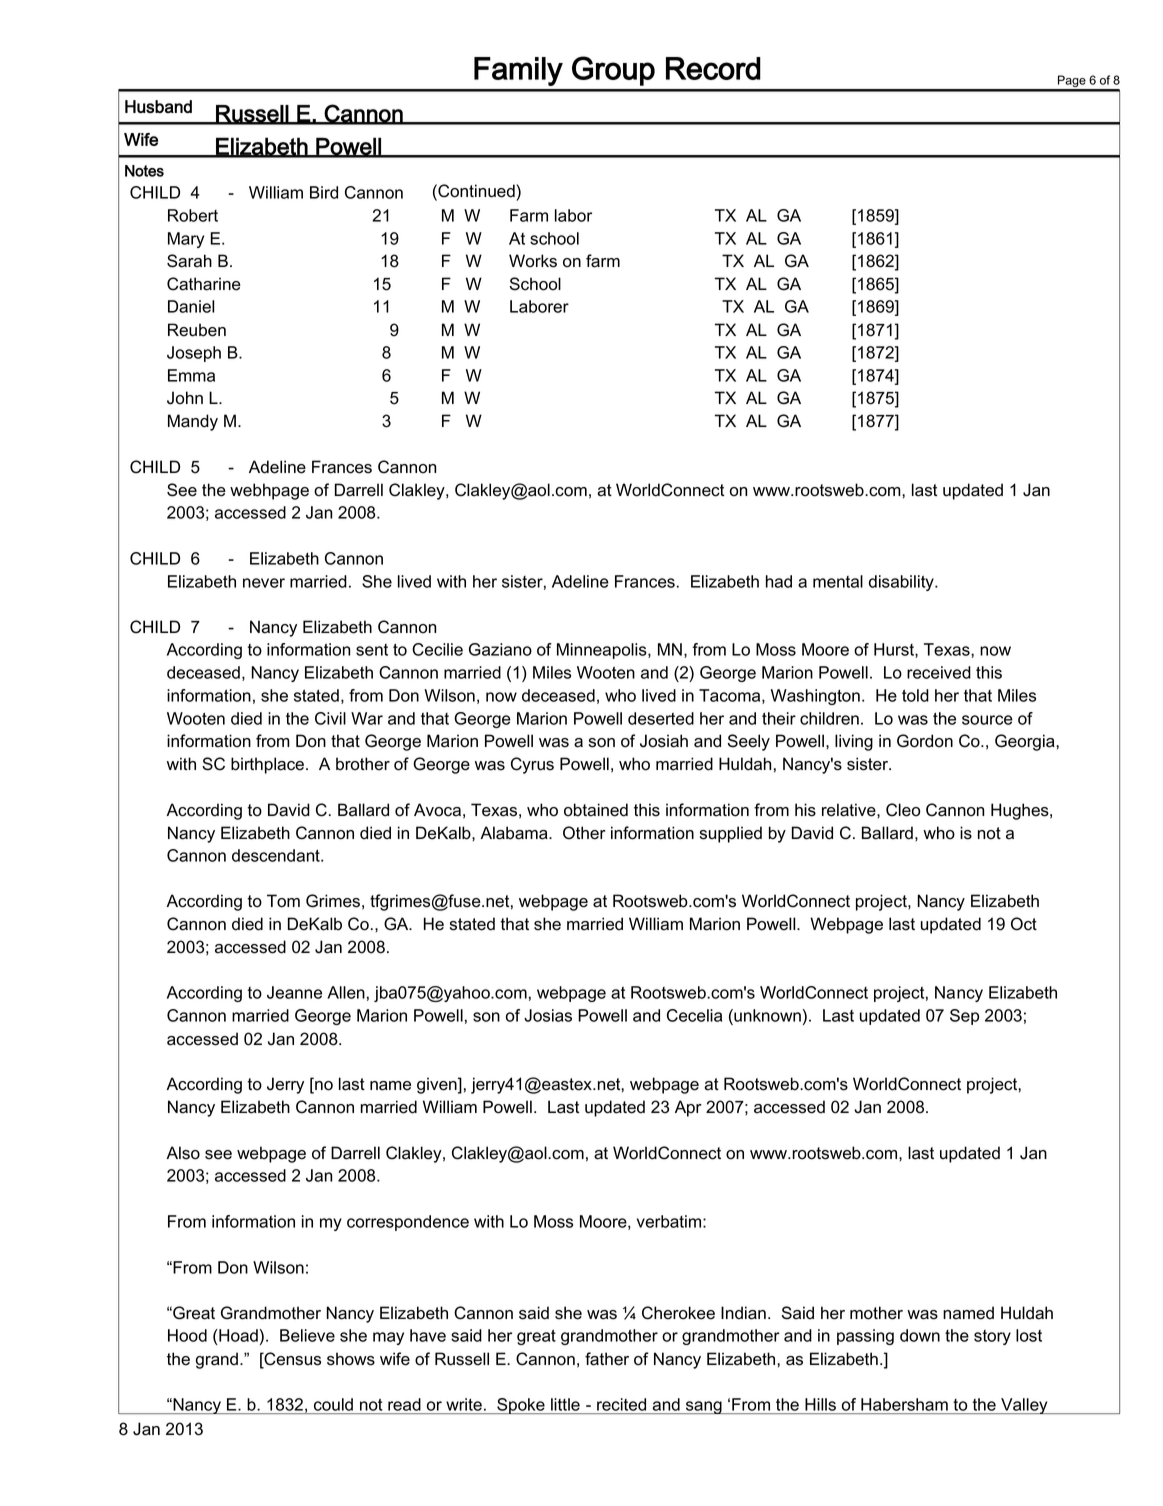  What do you see at coordinates (158, 106) in the screenshot?
I see `Husband` at bounding box center [158, 106].
